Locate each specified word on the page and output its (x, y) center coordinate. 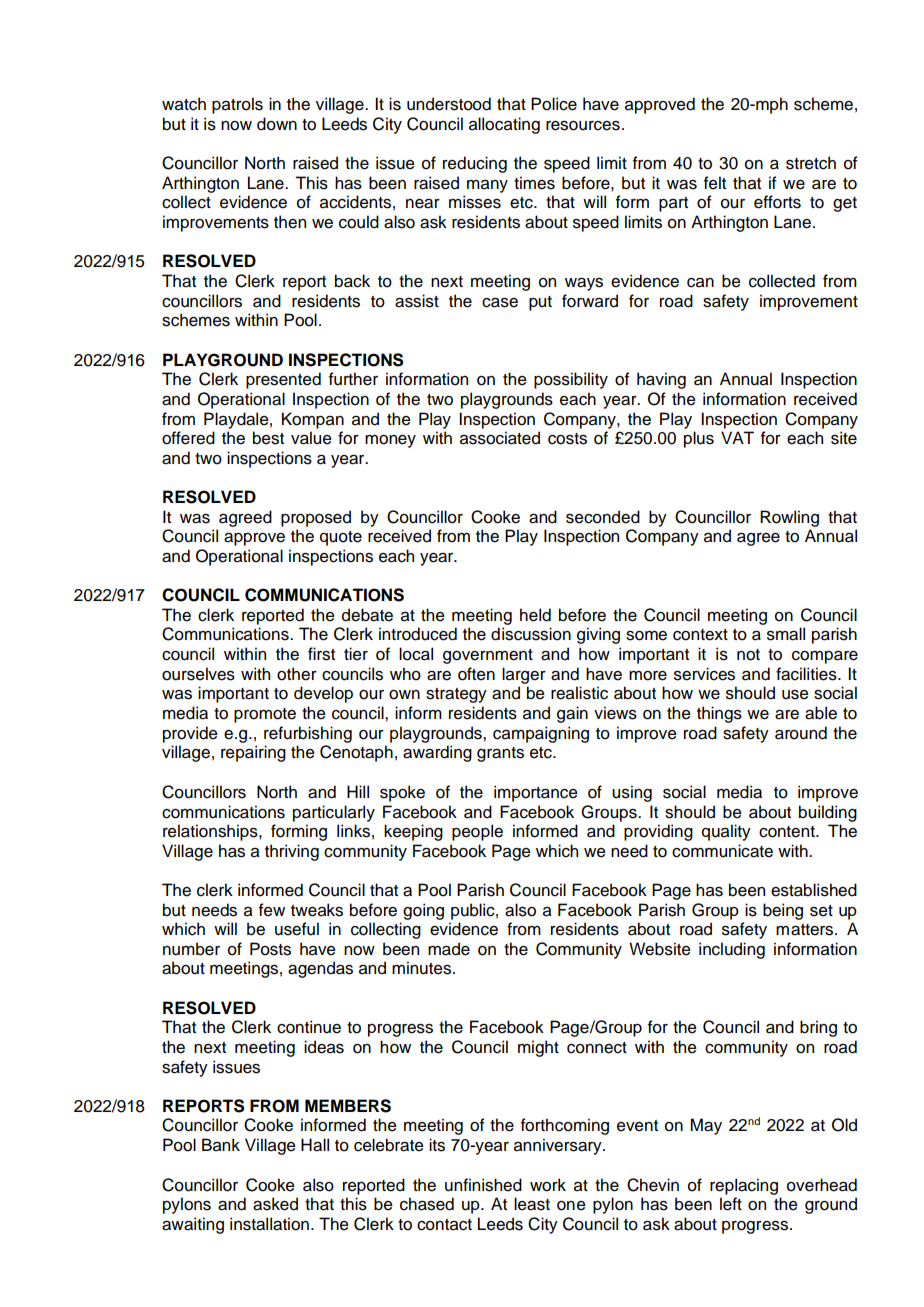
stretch (811, 163)
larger (524, 675)
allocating (504, 125)
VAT (737, 437)
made (449, 949)
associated (500, 438)
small (786, 634)
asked (275, 1204)
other (297, 674)
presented (283, 380)
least (532, 1204)
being (783, 911)
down (277, 124)
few (272, 910)
